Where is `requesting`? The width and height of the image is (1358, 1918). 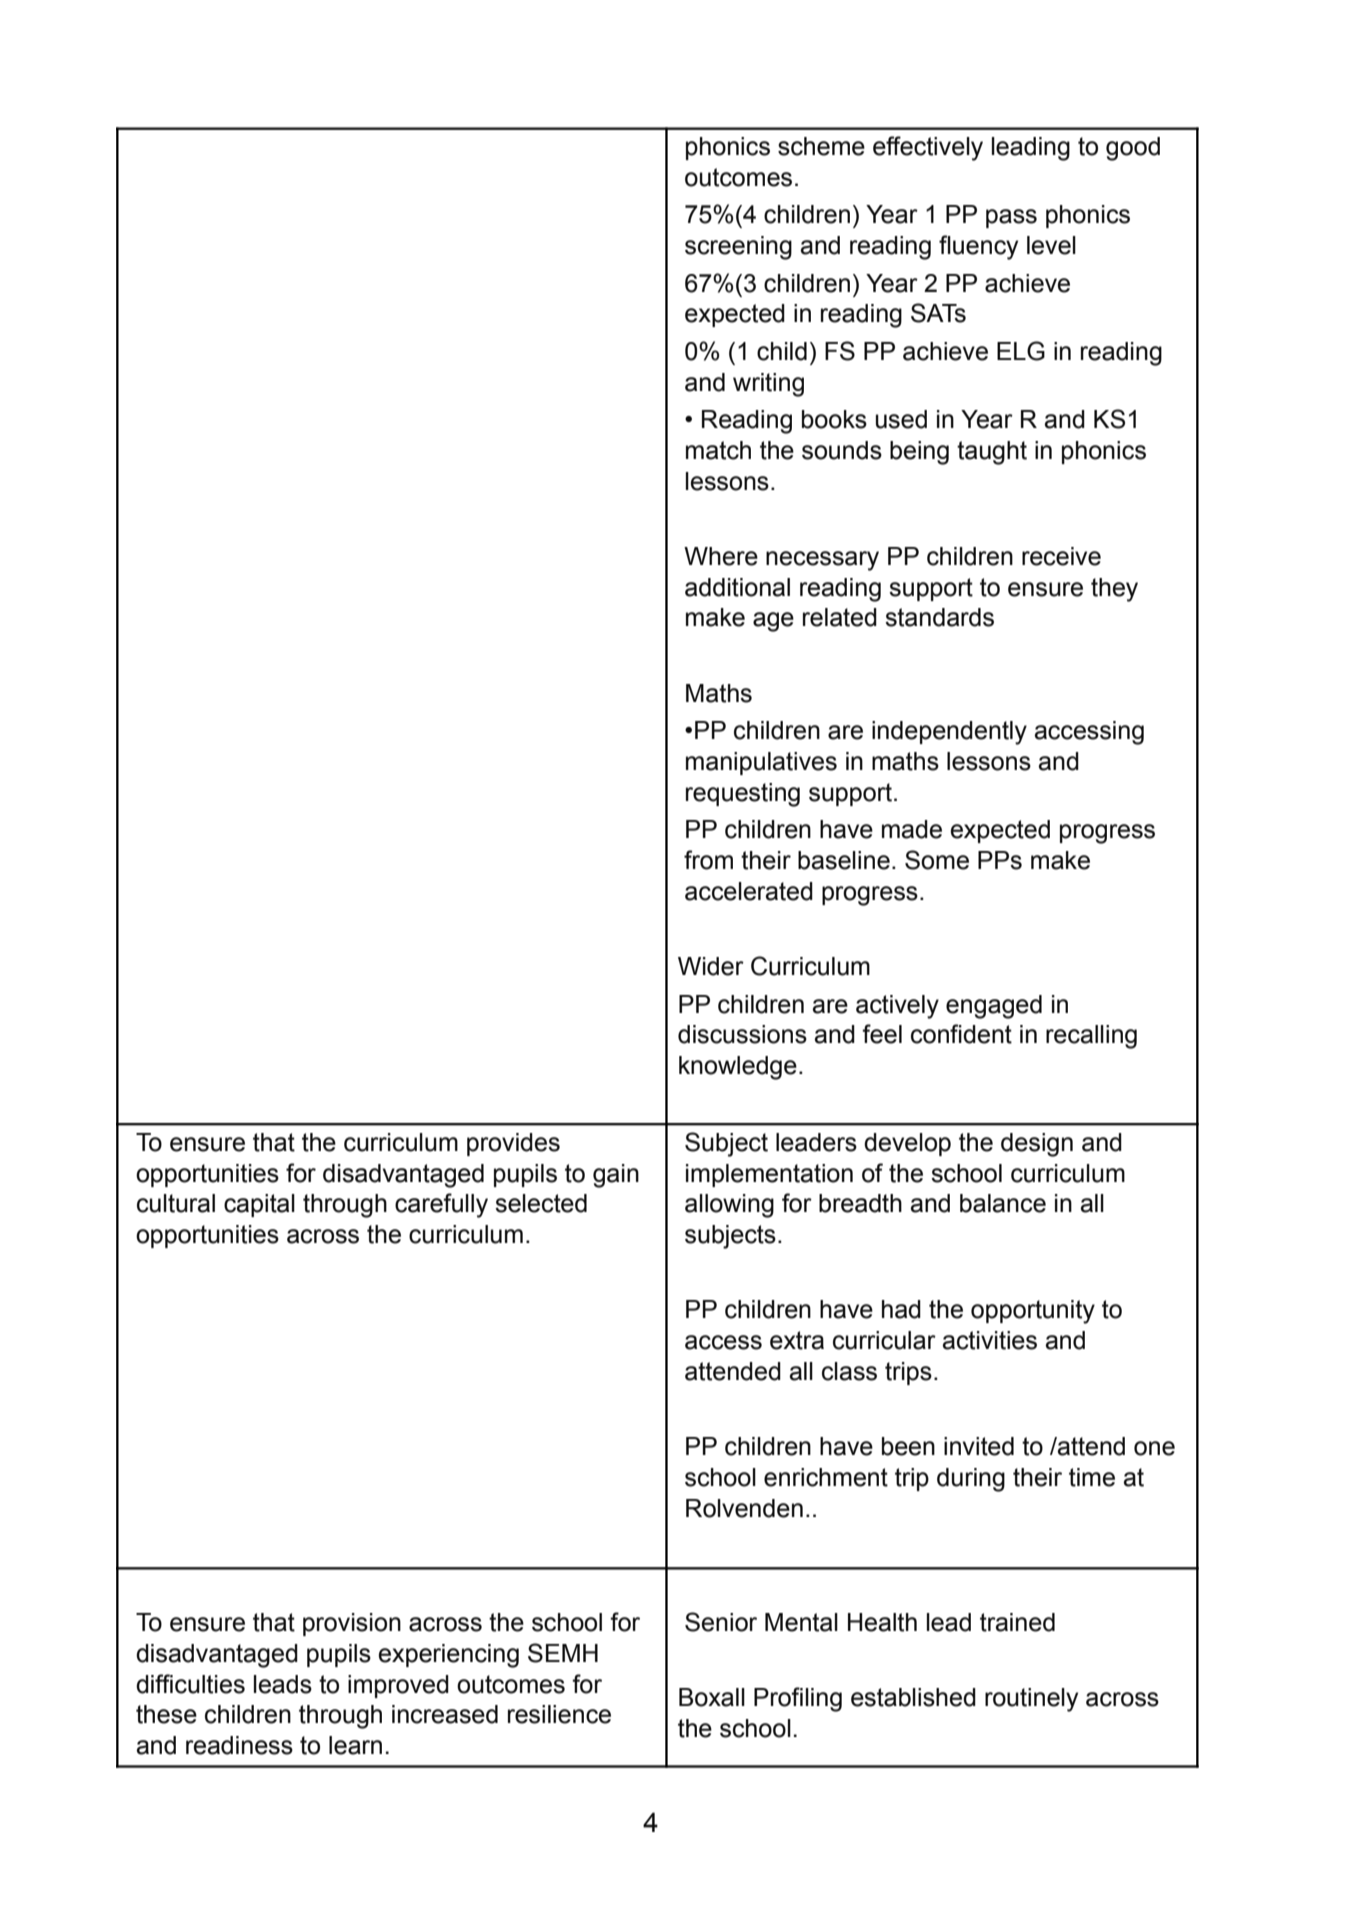
requesting is located at coordinates (743, 795).
